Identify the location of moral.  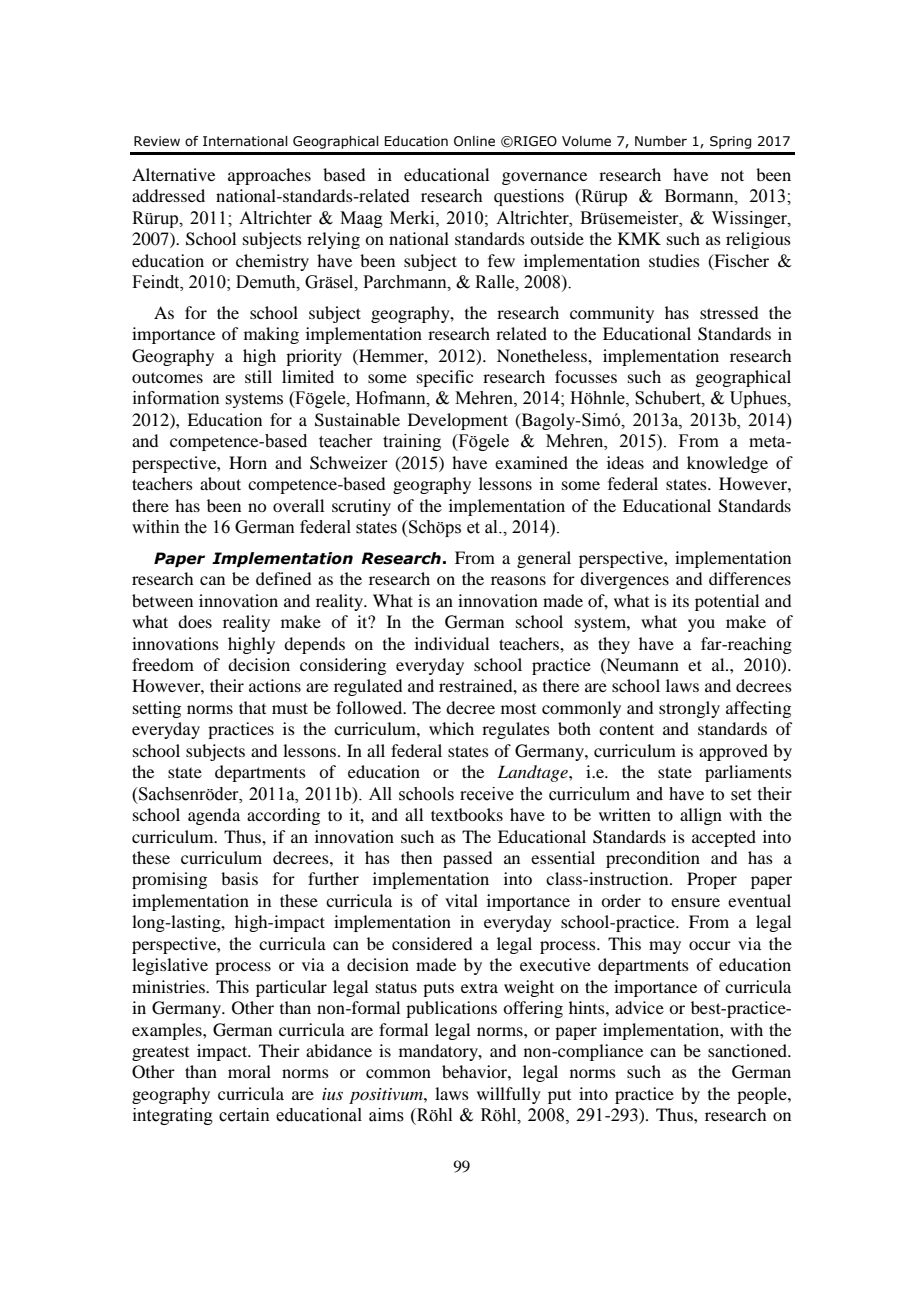
(249, 1071).
